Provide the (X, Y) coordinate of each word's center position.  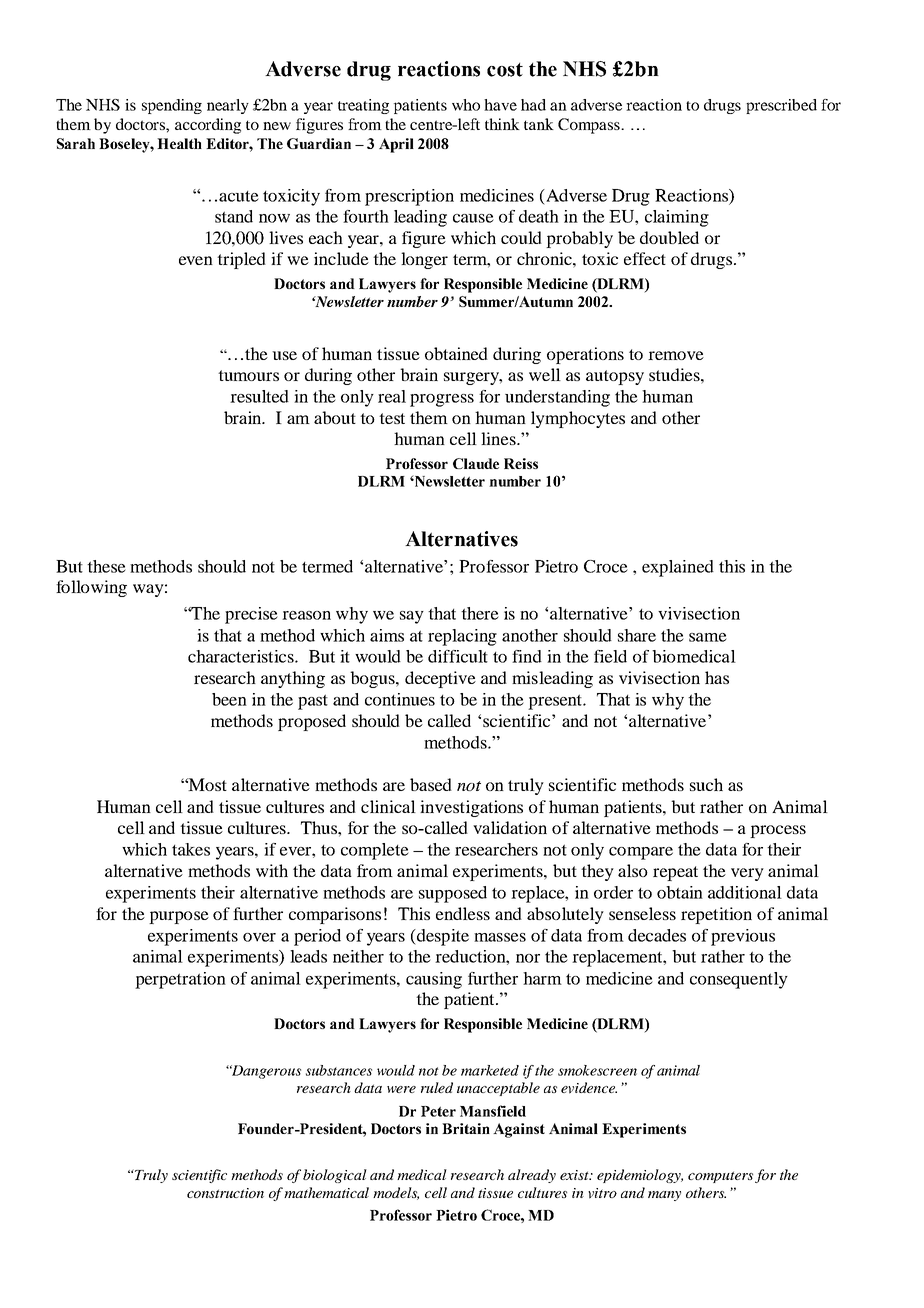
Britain (466, 1128)
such (706, 784)
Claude (476, 463)
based (431, 784)
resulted (259, 396)
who (466, 105)
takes (191, 849)
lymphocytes (578, 419)
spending (172, 106)
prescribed (781, 106)
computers (720, 1177)
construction (225, 1193)
